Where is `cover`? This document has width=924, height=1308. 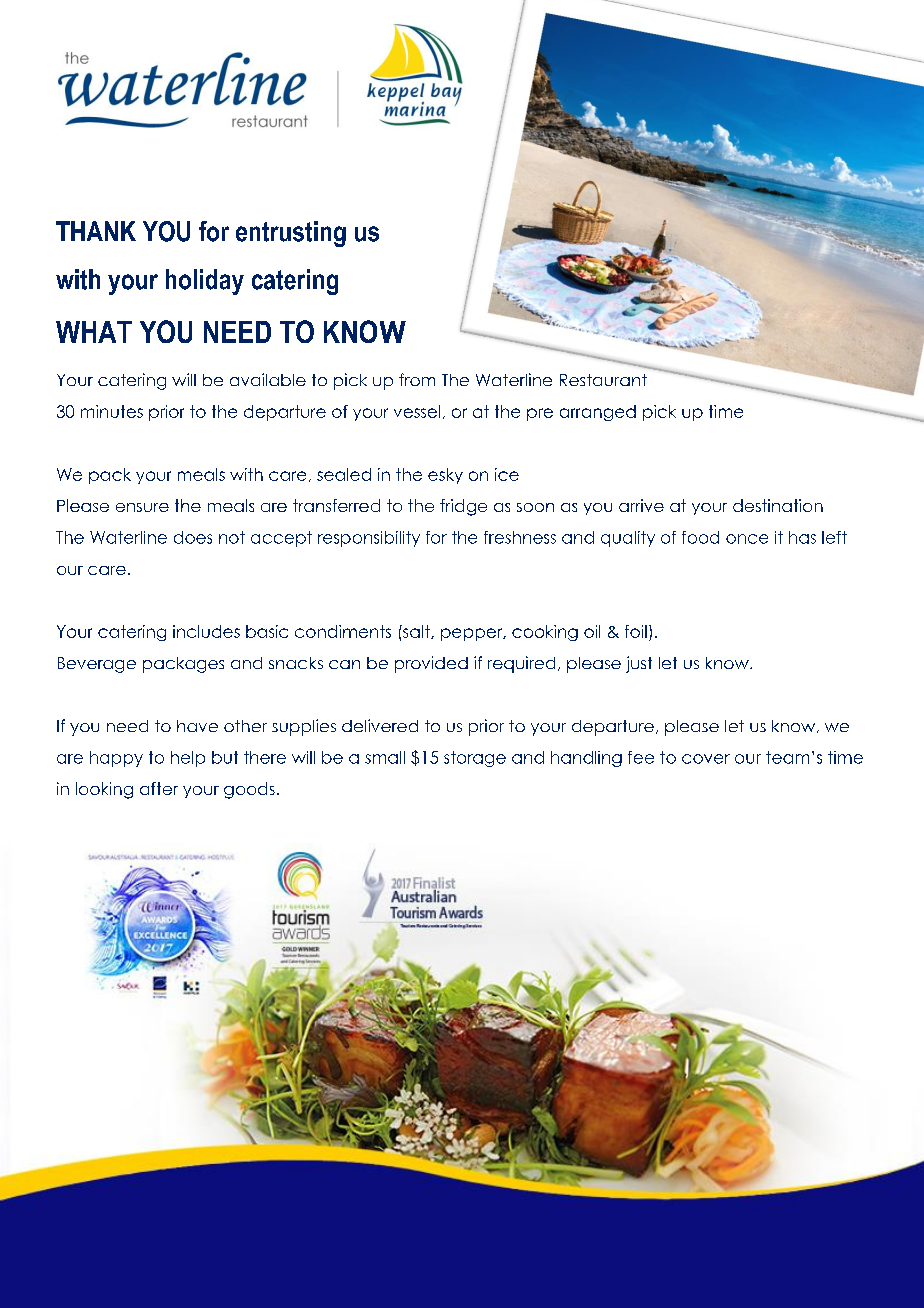
cover is located at coordinates (706, 759).
